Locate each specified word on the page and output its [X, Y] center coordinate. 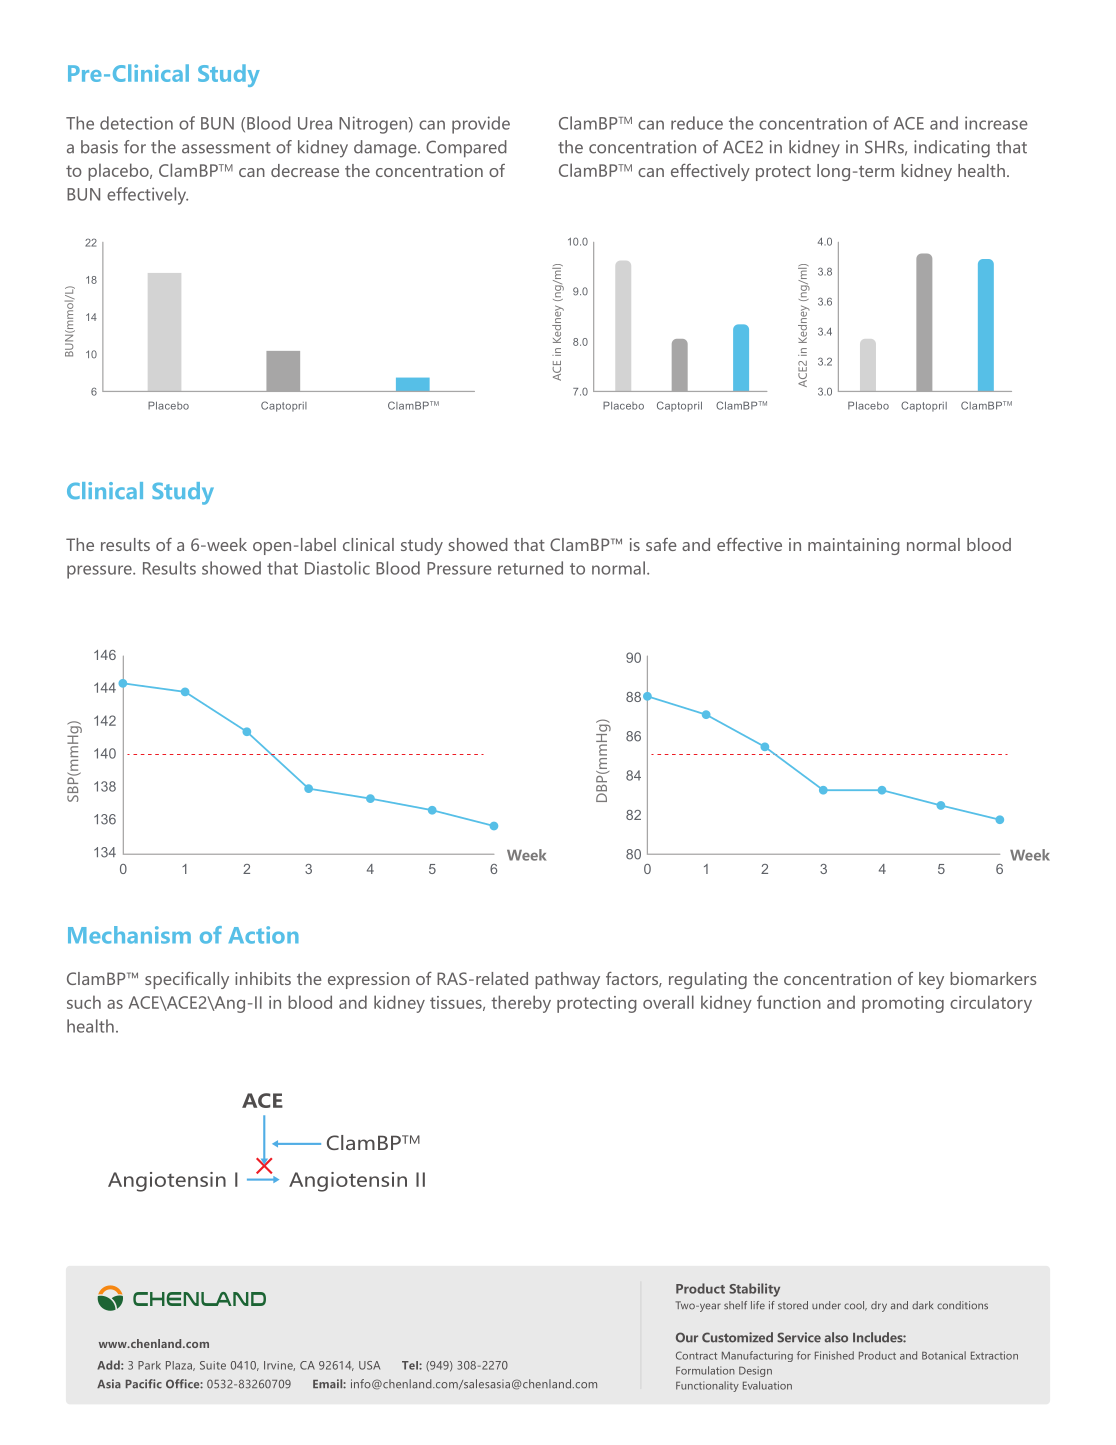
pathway [567, 980]
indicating [952, 149]
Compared [466, 149]
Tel [411, 1365]
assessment [226, 148]
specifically [187, 980]
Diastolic [337, 568]
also [836, 1337]
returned [530, 568]
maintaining [854, 546]
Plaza [180, 1366]
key [931, 980]
